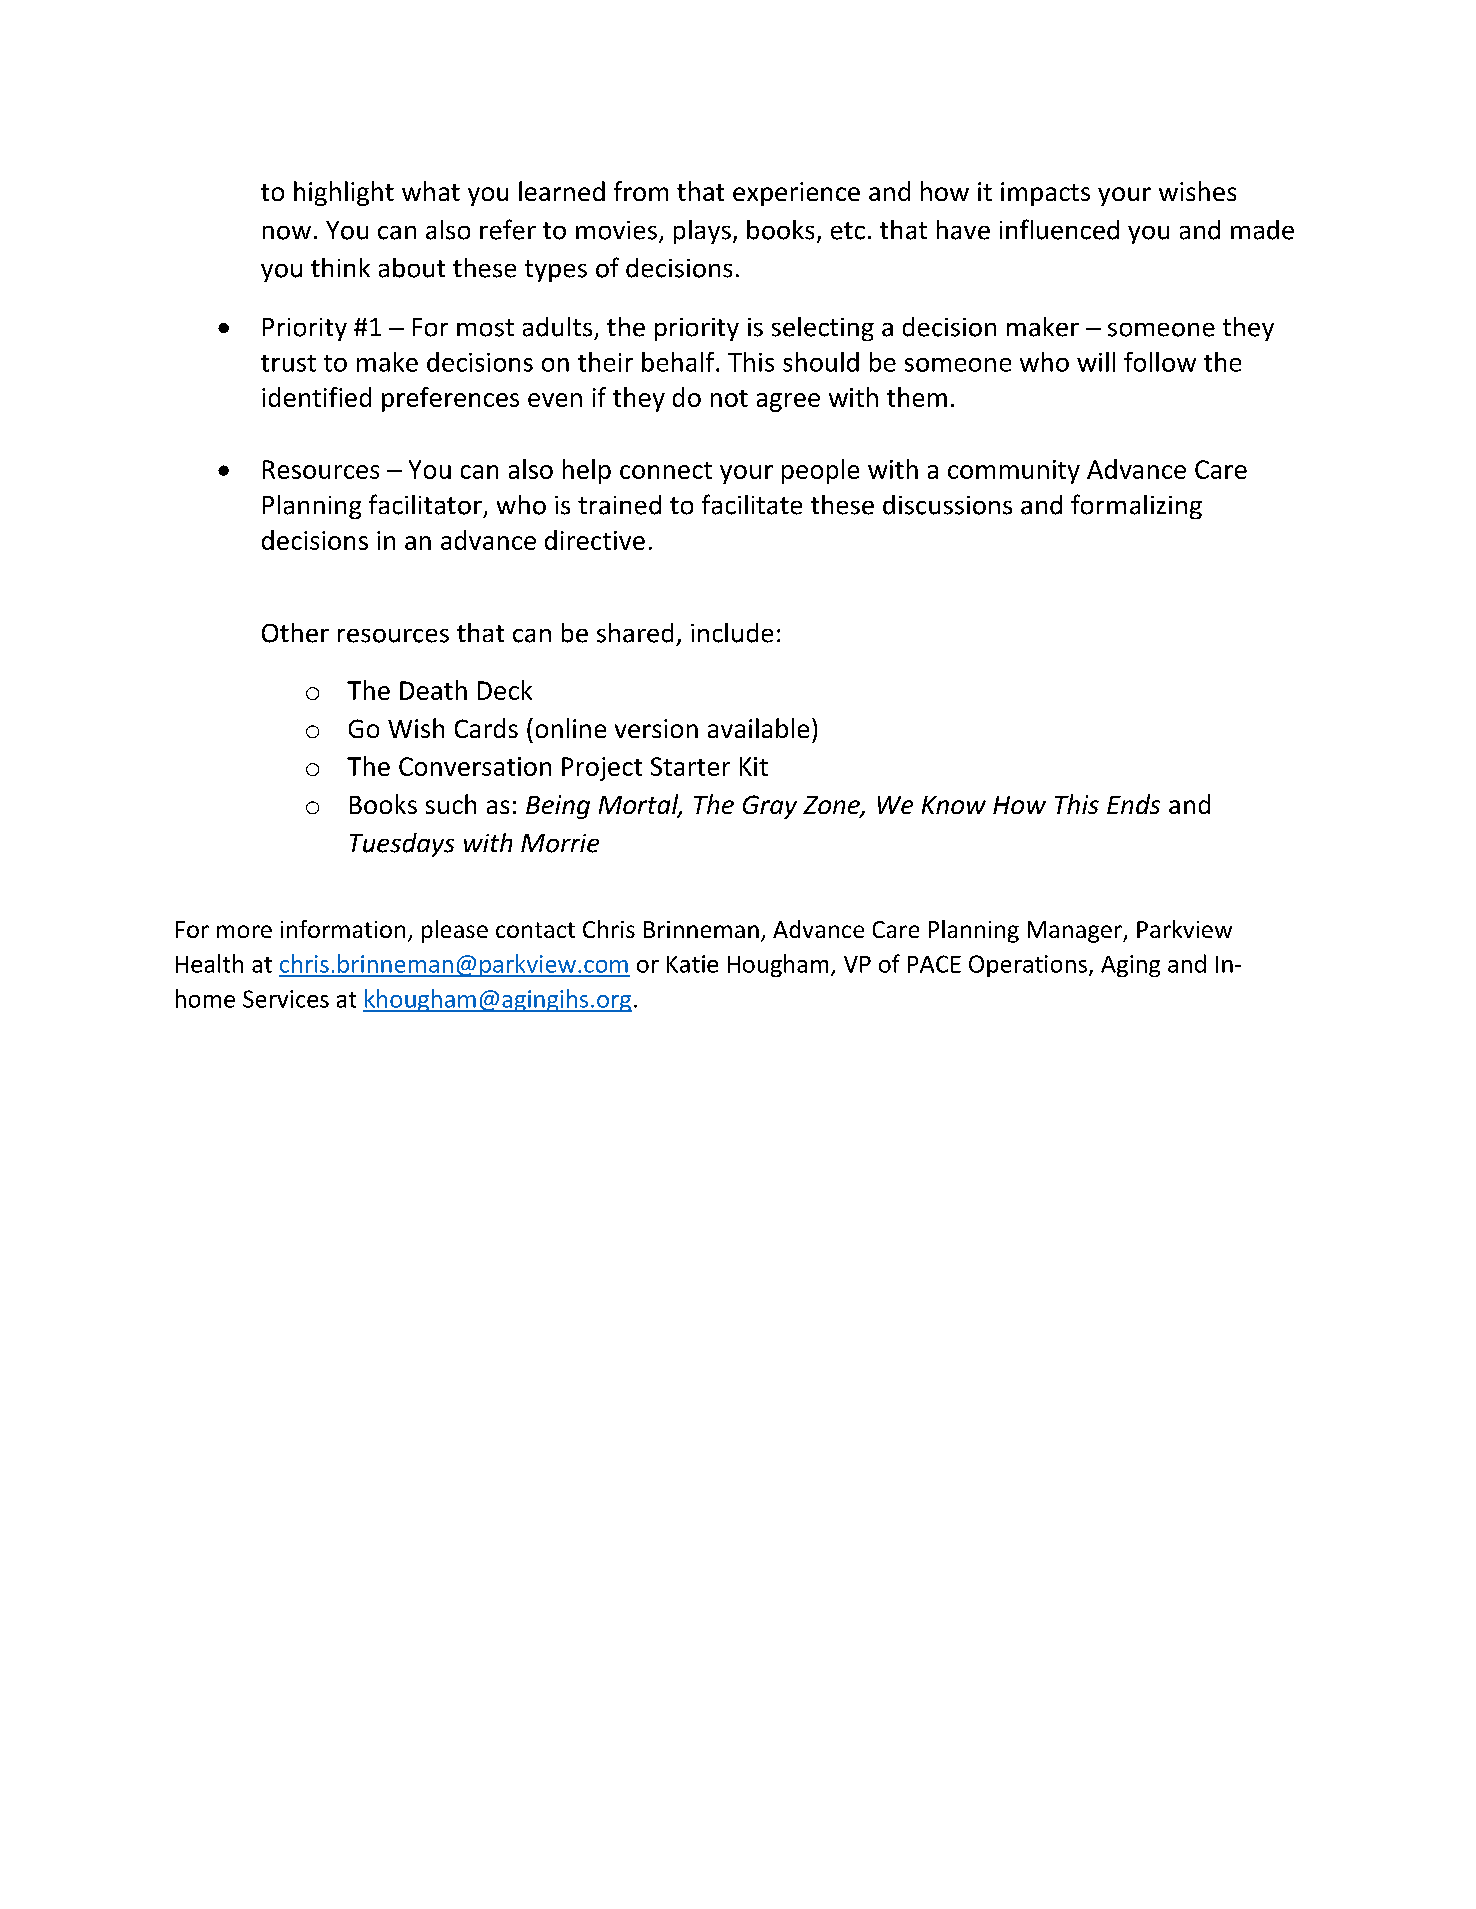 Image resolution: width=1476 pixels, height=1909 pixels. What do you see at coordinates (425, 504) in the page?
I see `facilitator` at bounding box center [425, 504].
